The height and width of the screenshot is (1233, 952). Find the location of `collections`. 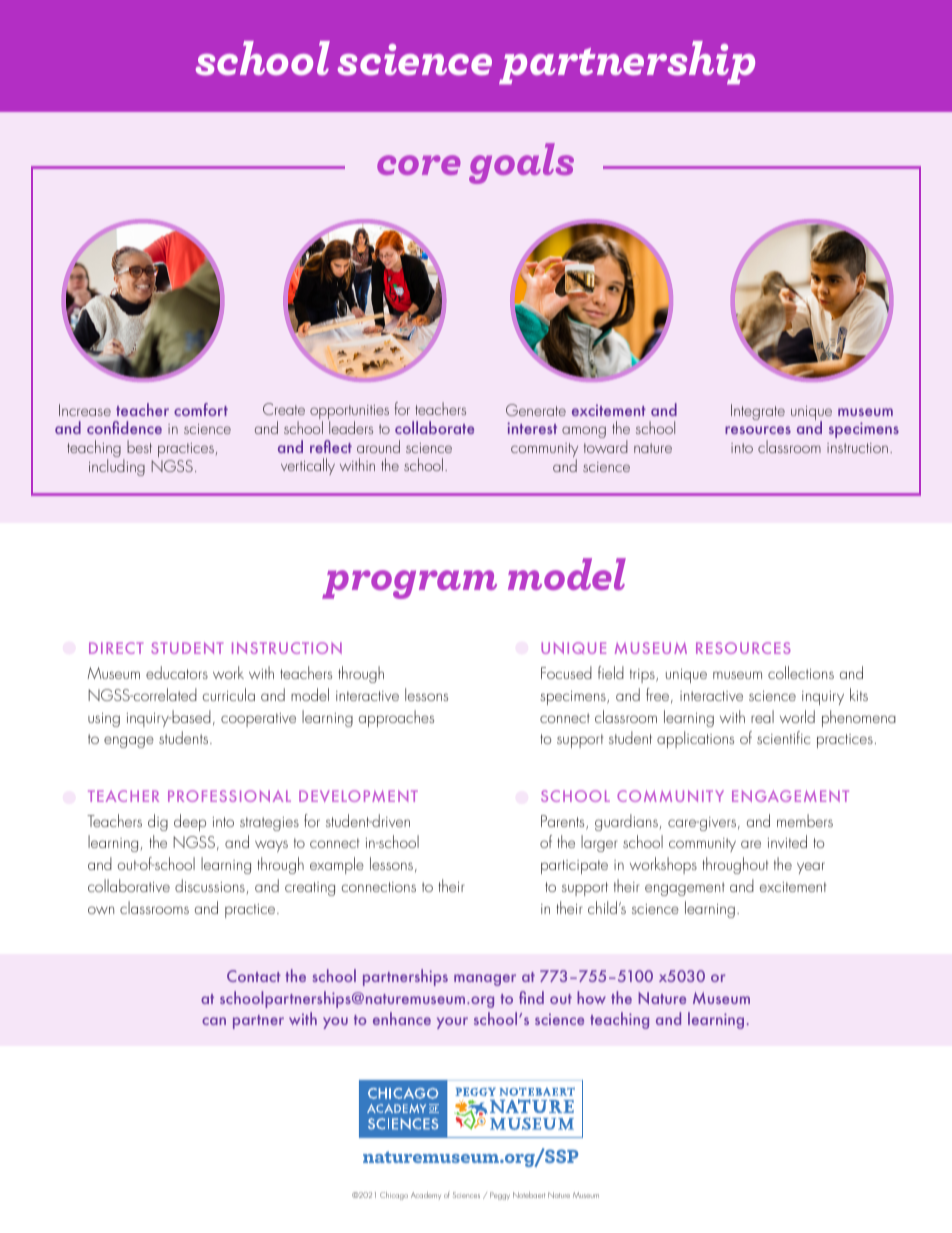

collections is located at coordinates (801, 672).
